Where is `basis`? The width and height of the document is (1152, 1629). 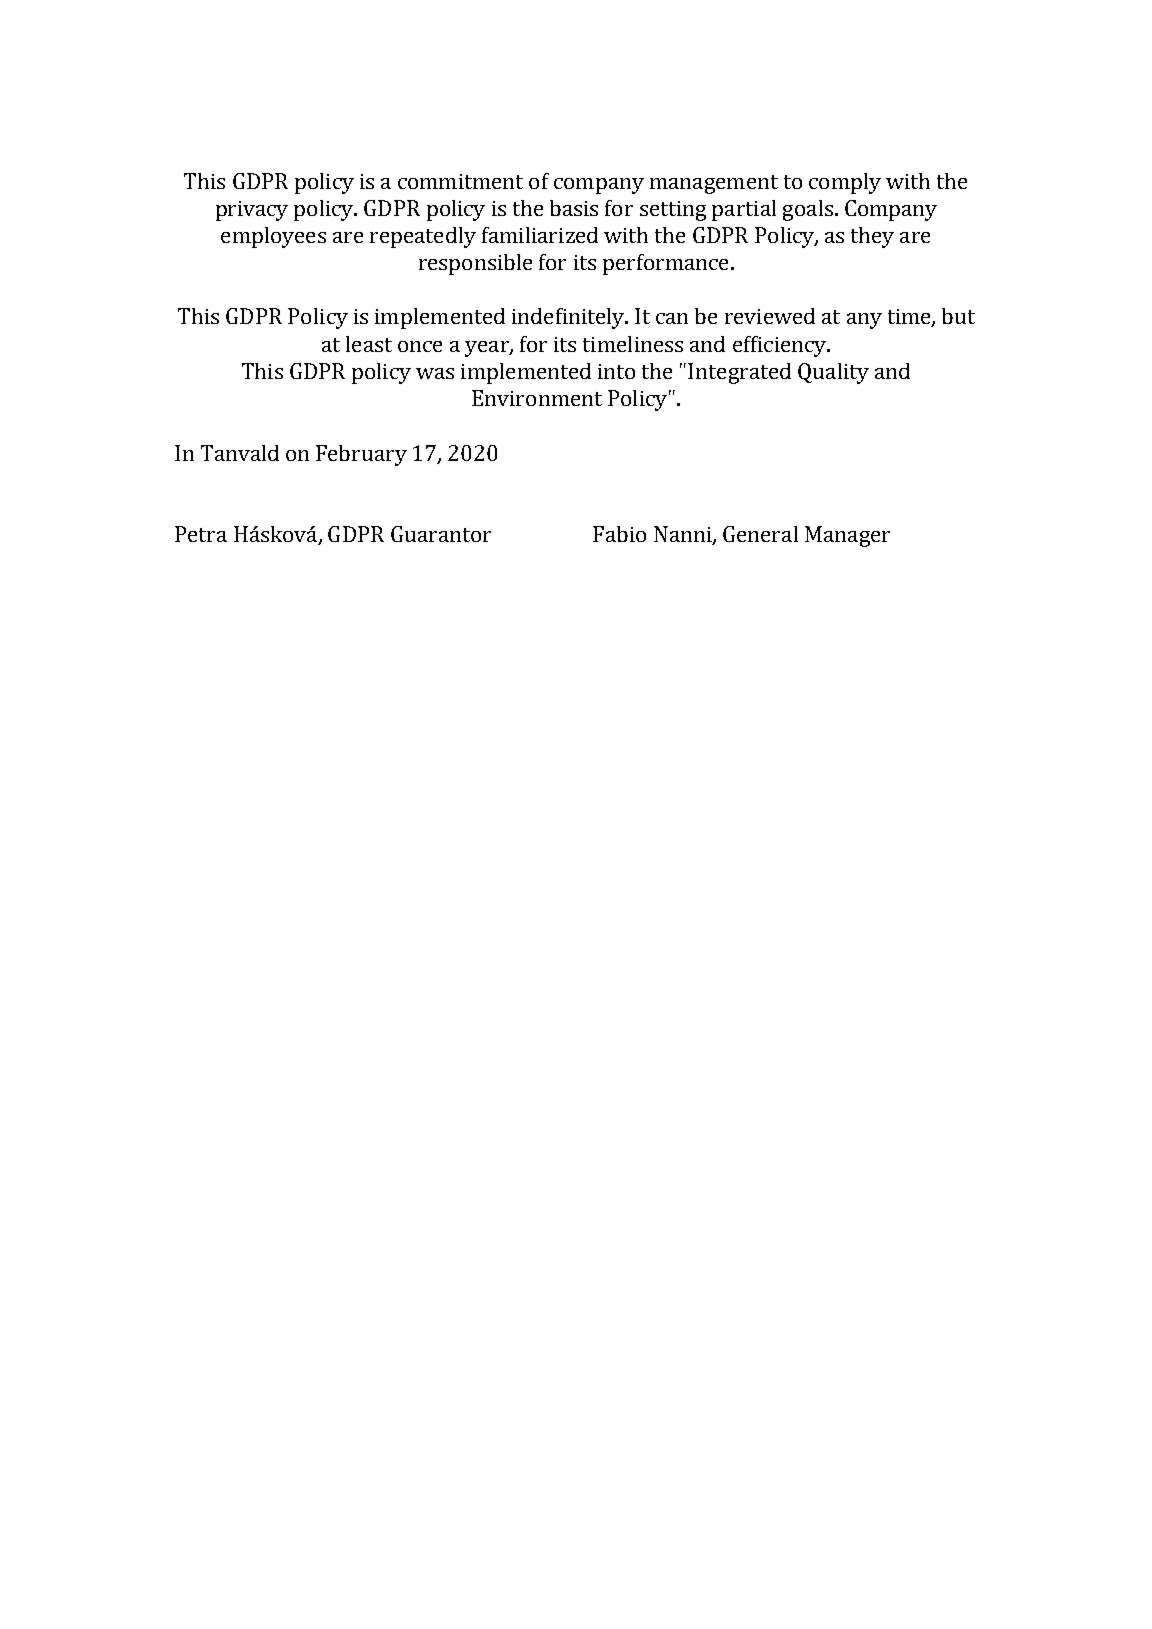
basis is located at coordinates (574, 208).
